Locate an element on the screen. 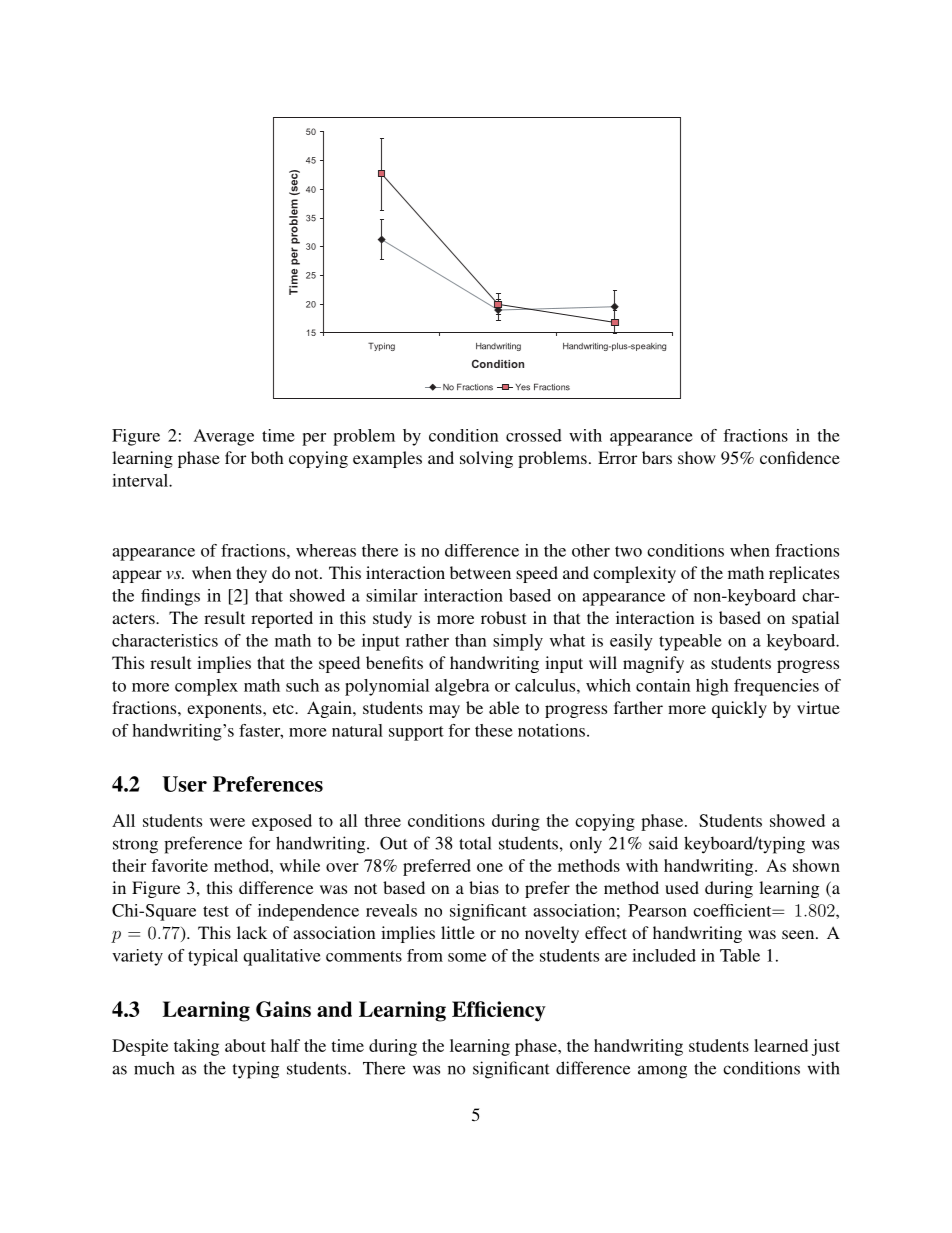 This screenshot has width=952, height=1233. spatial is located at coordinates (815, 619).
